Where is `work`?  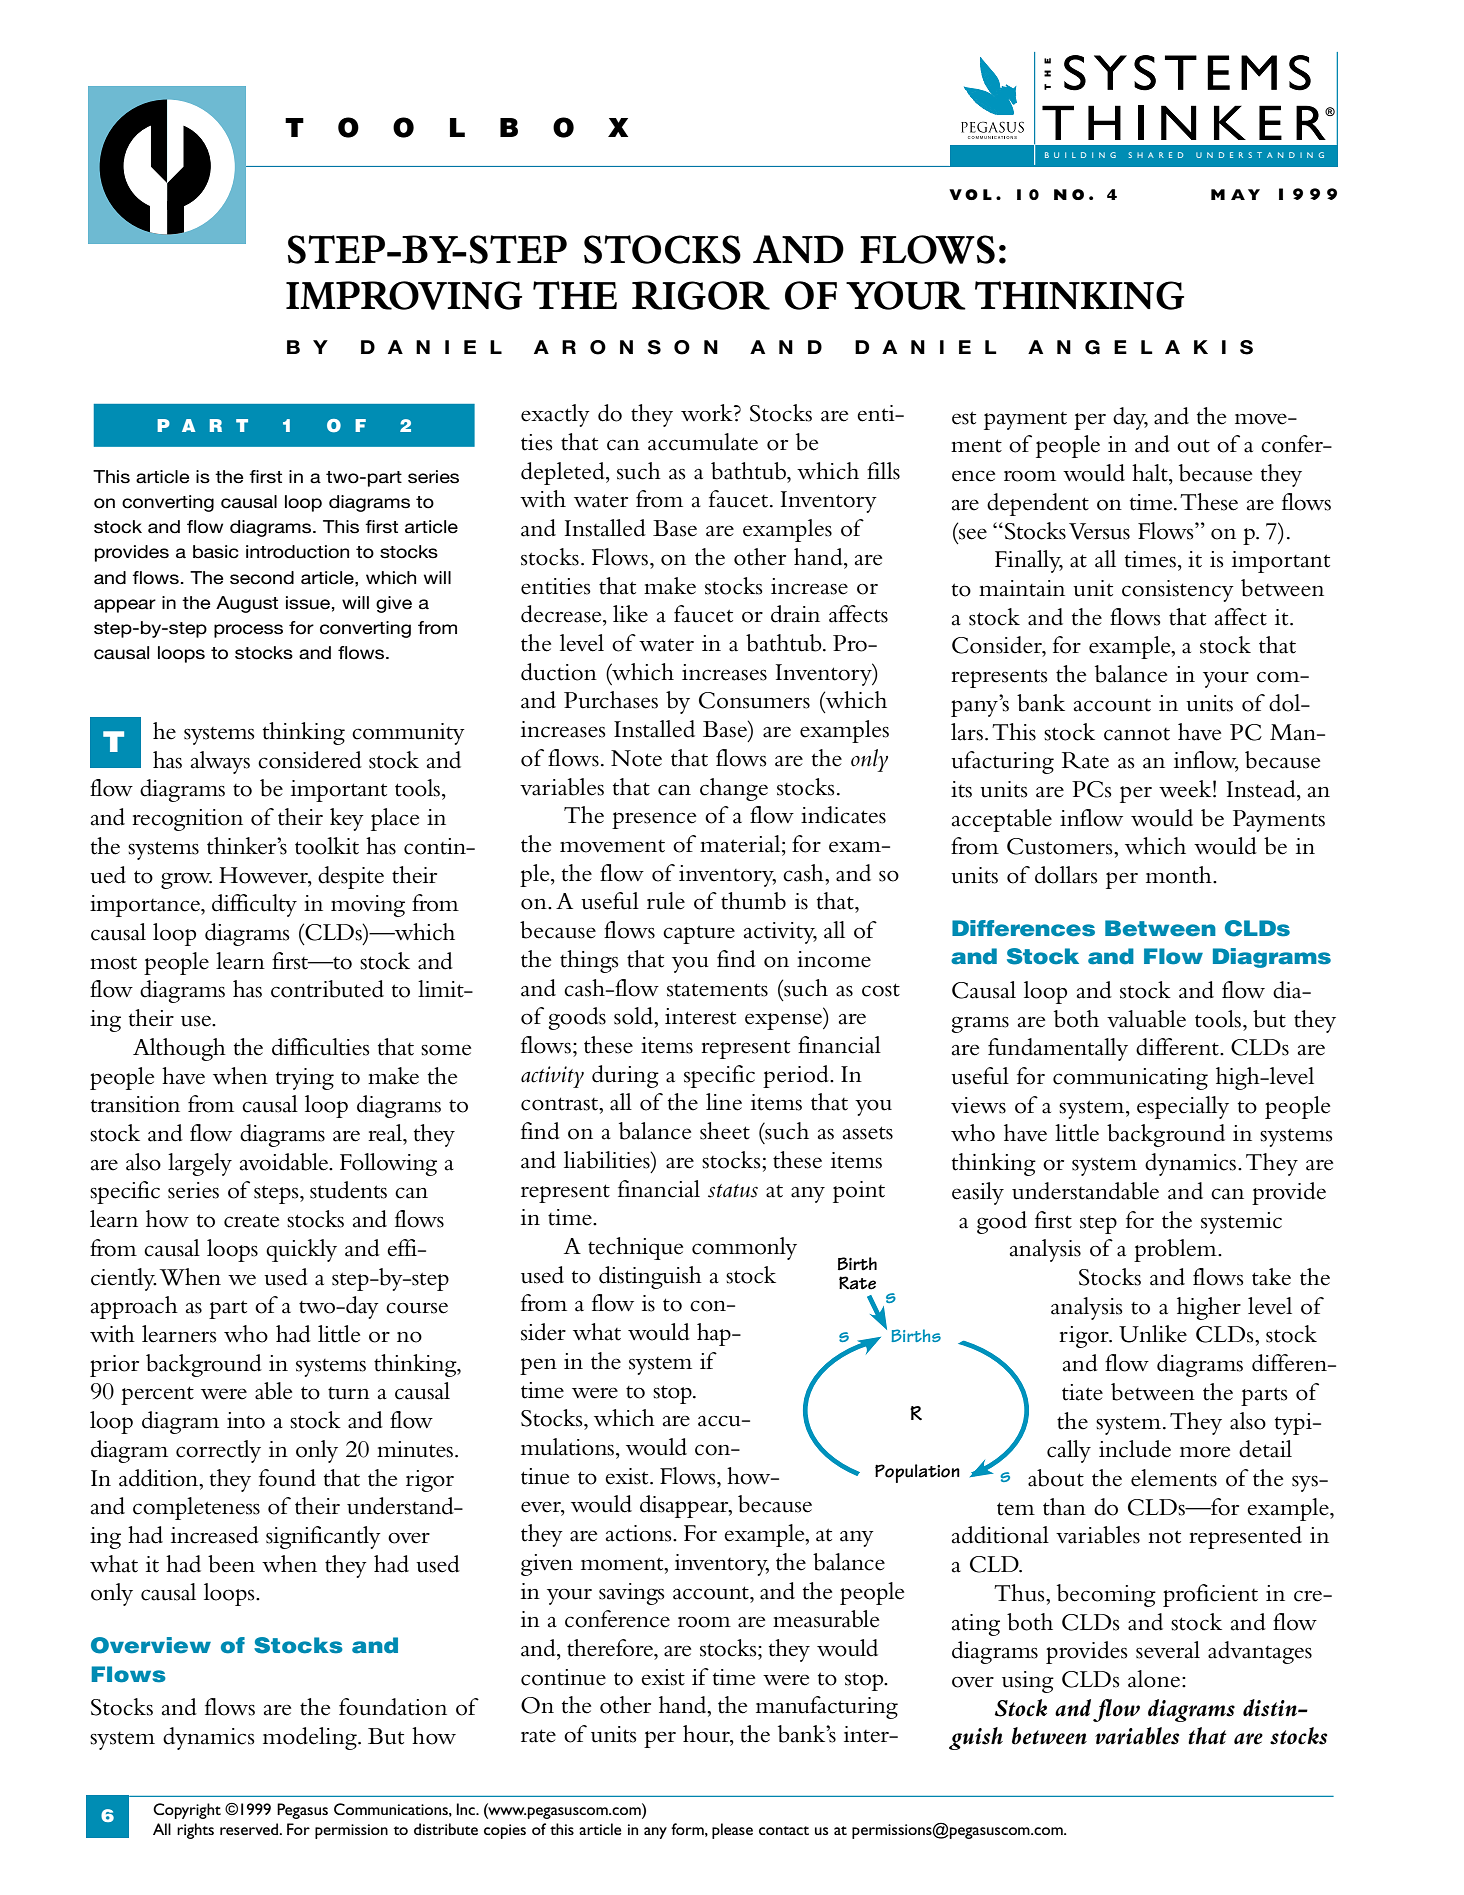
work is located at coordinates (708, 413).
